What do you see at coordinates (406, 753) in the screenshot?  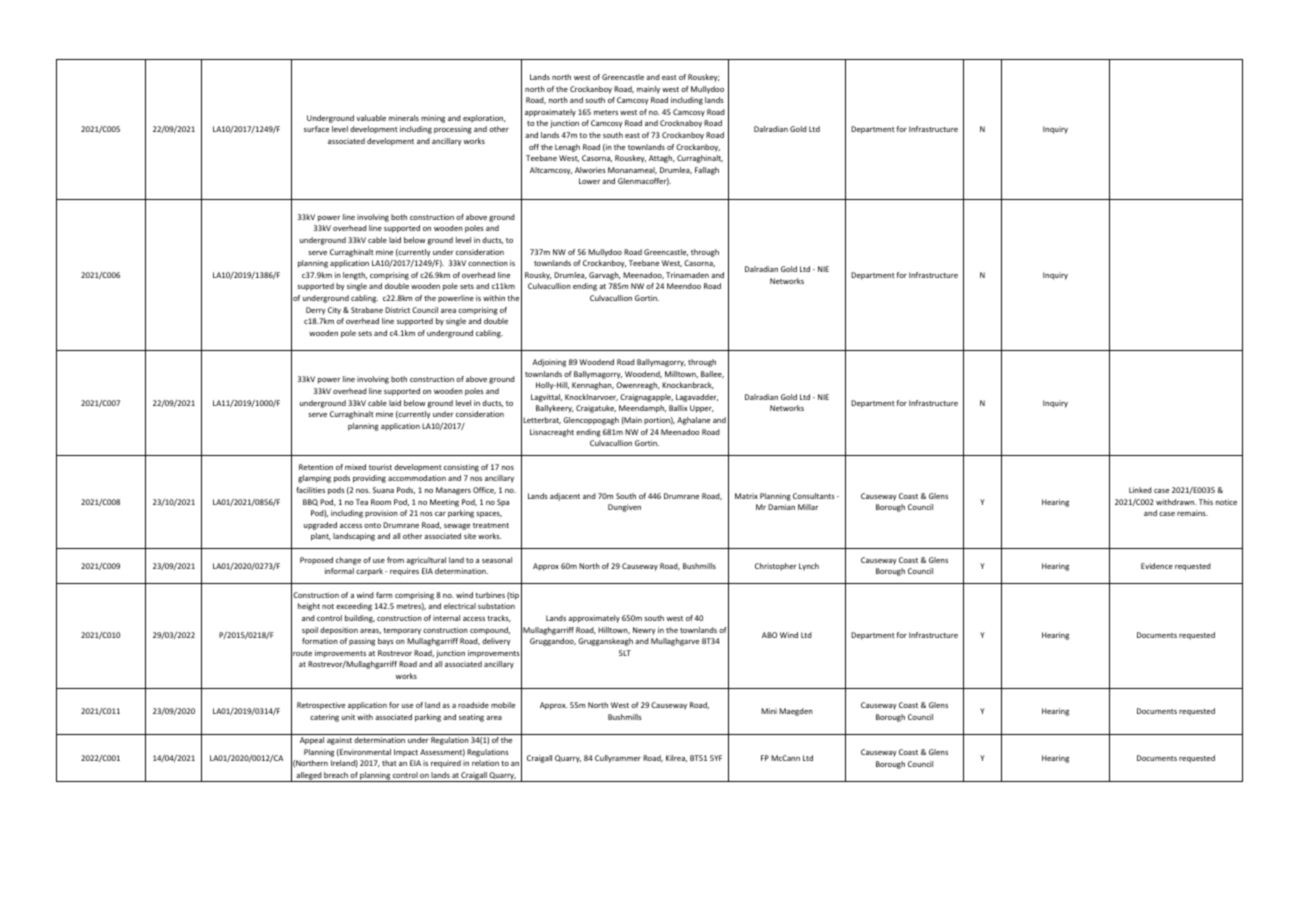 I see `Impact` at bounding box center [406, 753].
